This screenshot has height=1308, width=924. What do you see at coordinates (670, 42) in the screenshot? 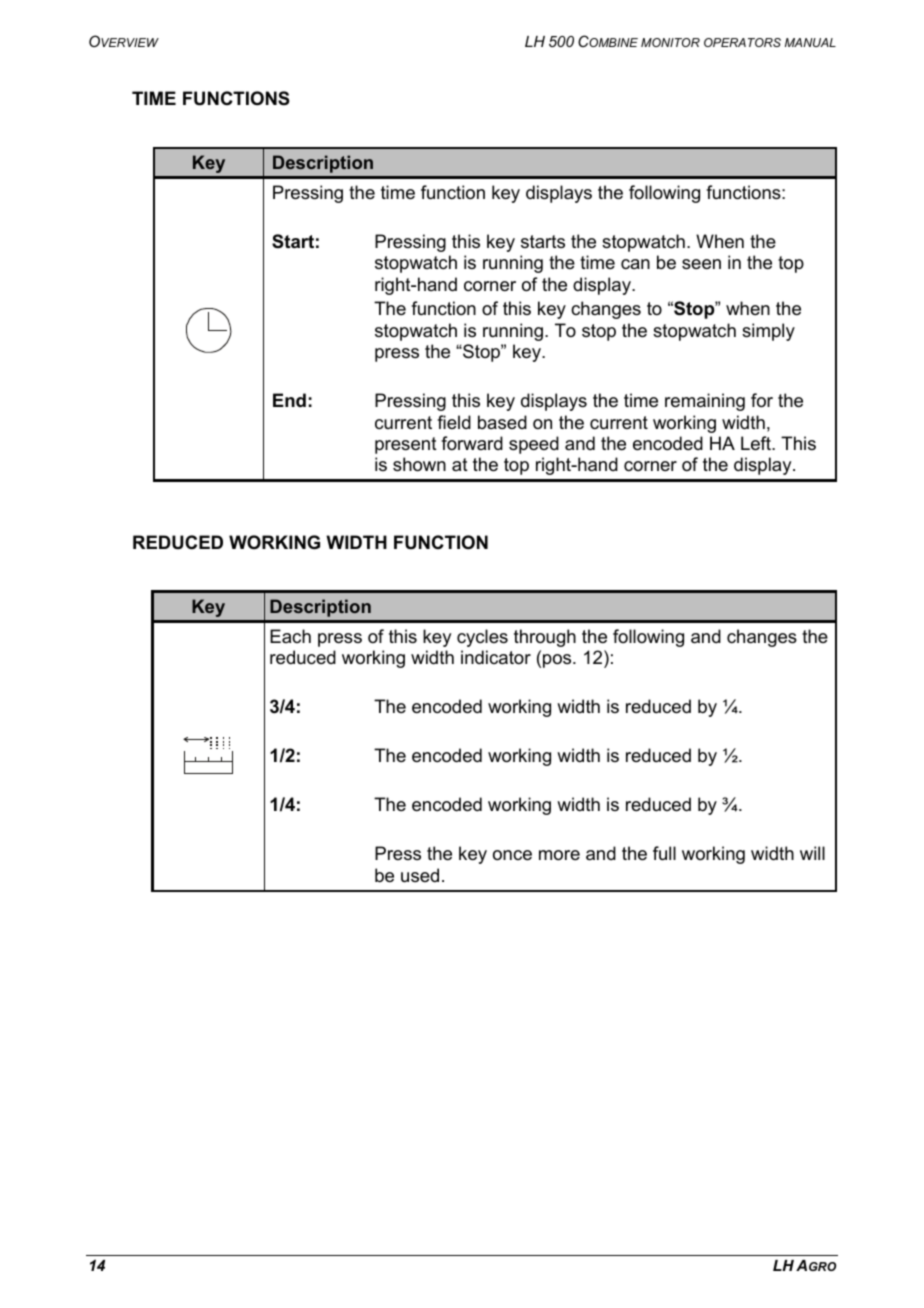
I see `MONITOR` at bounding box center [670, 42].
